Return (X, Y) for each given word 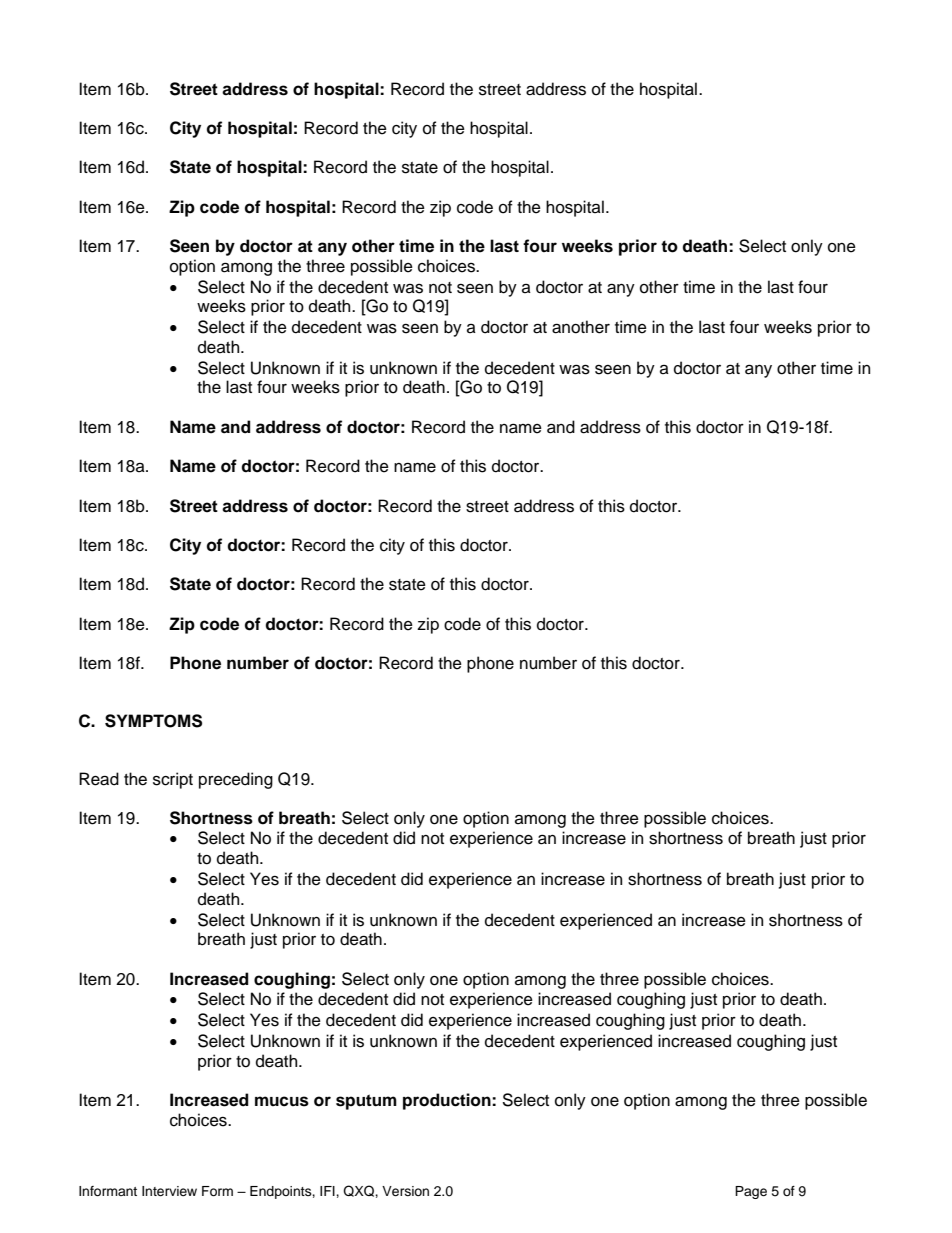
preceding (236, 780)
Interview (169, 1191)
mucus (282, 1101)
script (173, 780)
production (448, 1101)
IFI (328, 1191)
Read (99, 779)
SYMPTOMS (153, 721)
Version (405, 1191)
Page (751, 1192)
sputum (366, 1102)
